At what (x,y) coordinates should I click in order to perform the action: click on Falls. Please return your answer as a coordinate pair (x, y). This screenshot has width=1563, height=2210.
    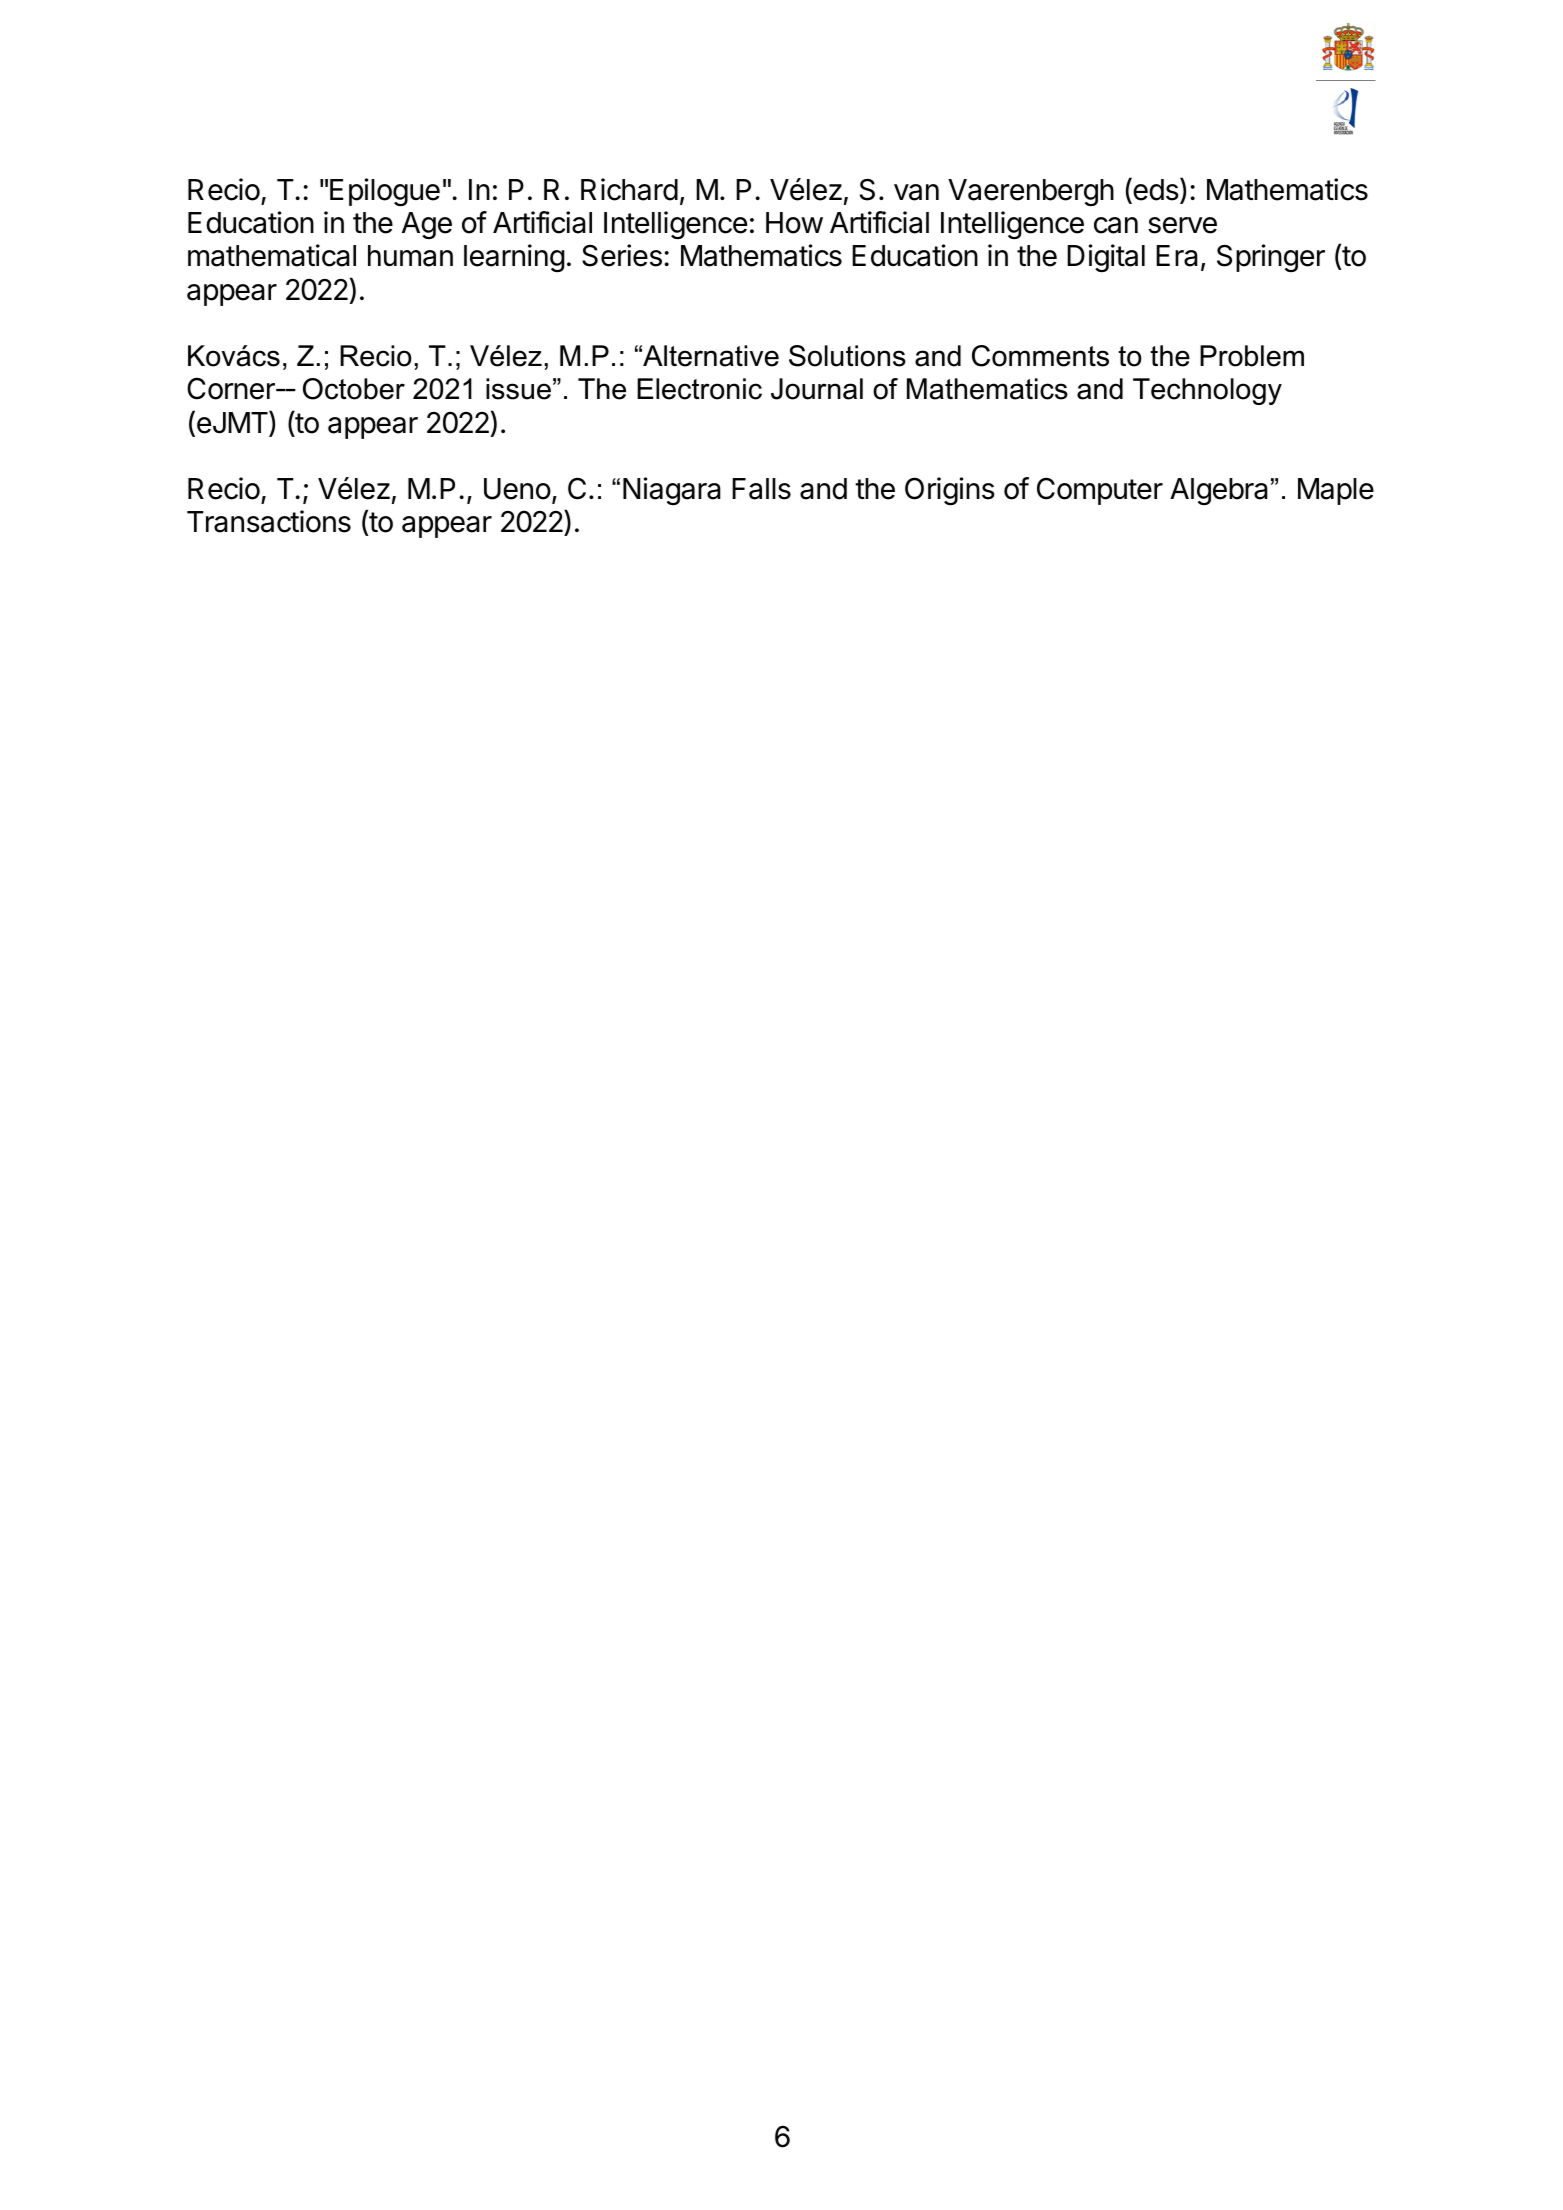
    Looking at the image, I should click on (761, 489).
